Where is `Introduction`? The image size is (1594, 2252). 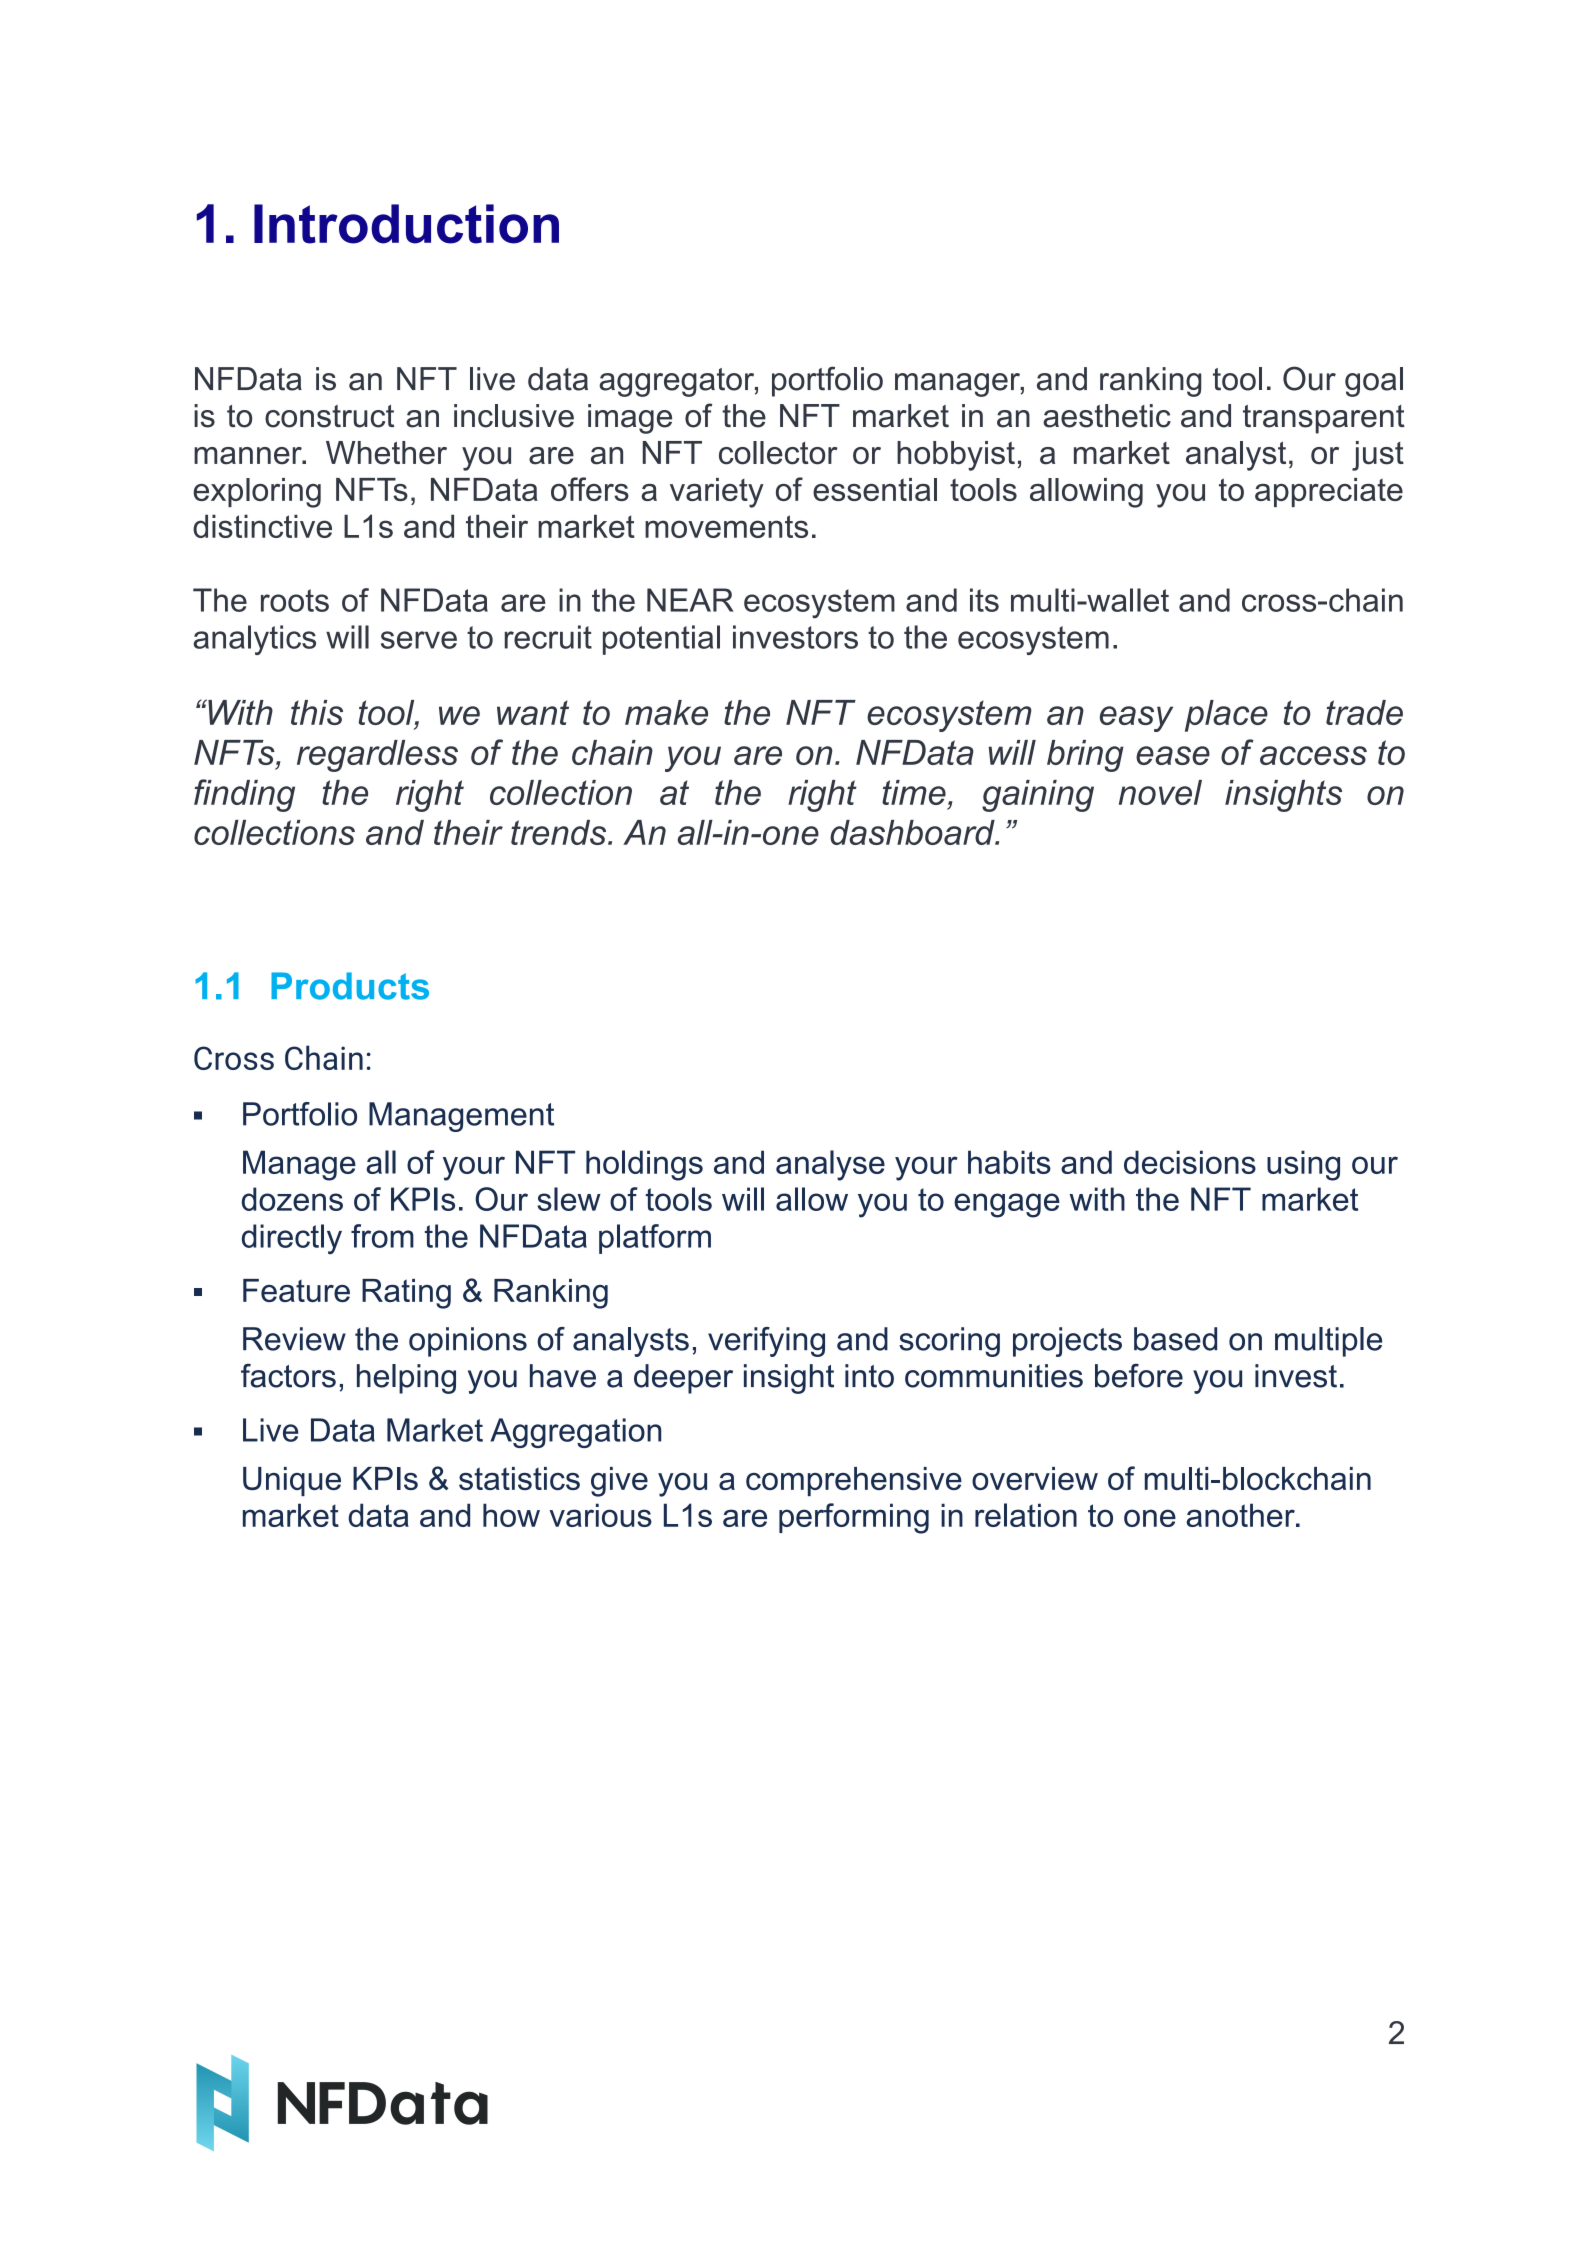 Introduction is located at coordinates (406, 224).
